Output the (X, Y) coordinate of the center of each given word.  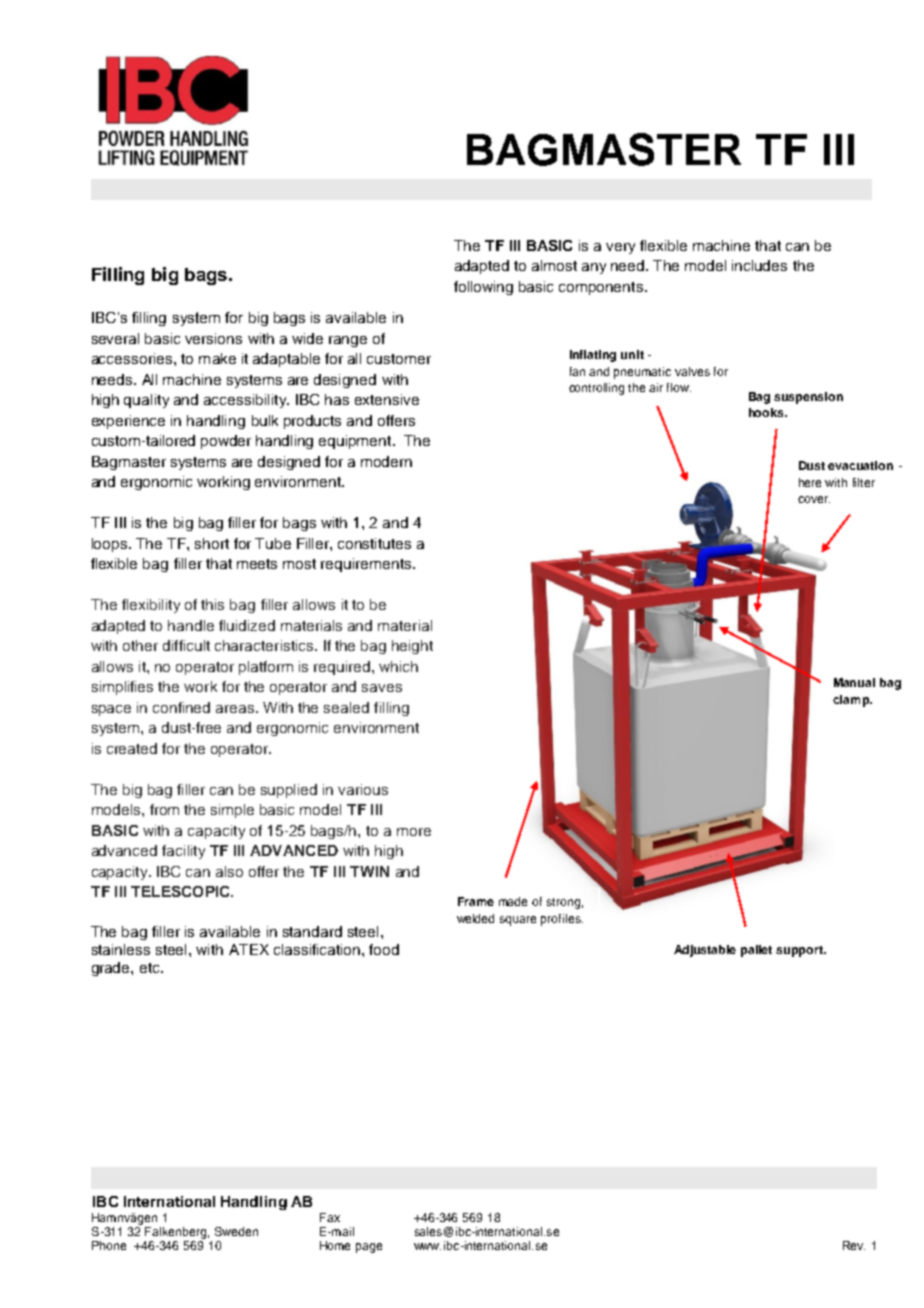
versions (213, 338)
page (369, 1248)
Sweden (236, 1231)
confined (181, 707)
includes (759, 265)
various (363, 789)
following (483, 288)
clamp (852, 701)
